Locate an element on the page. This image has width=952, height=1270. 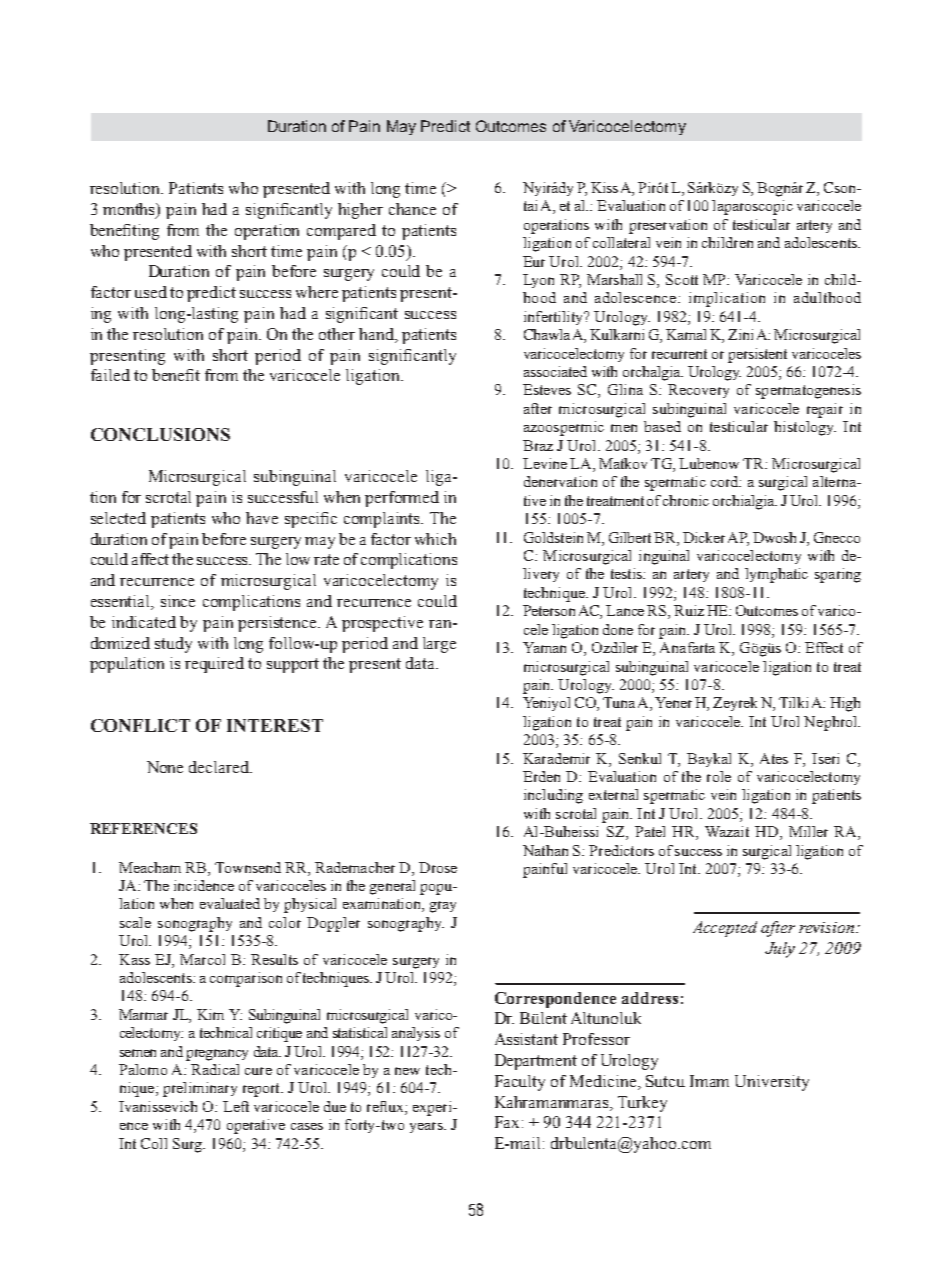
Effect is located at coordinates (824, 647).
